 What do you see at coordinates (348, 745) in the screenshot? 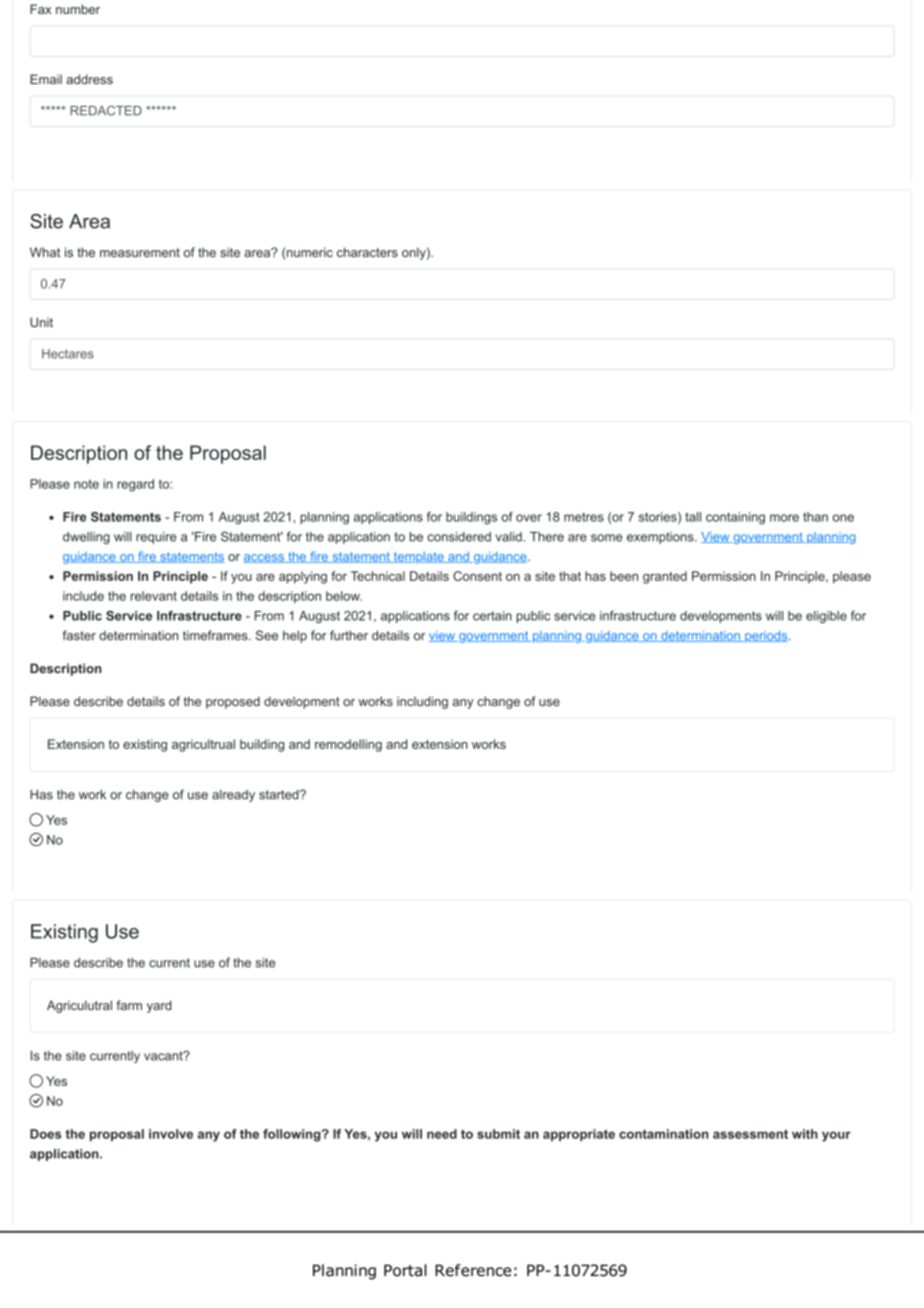
I see `remodelling` at bounding box center [348, 745].
